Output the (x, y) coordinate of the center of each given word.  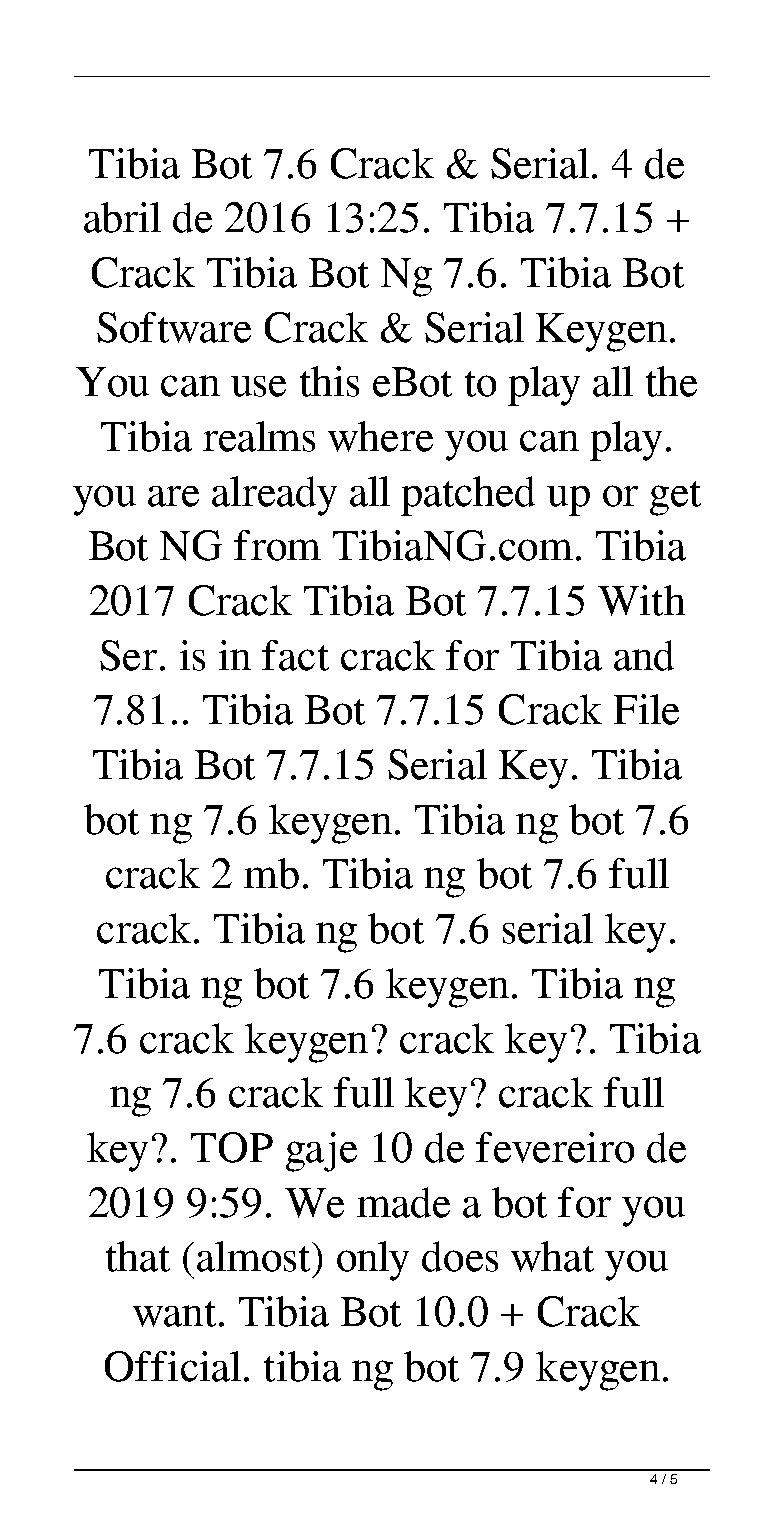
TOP (232, 1147)
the (671, 381)
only (373, 1261)
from (277, 545)
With (641, 600)
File (646, 709)
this (329, 381)
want (174, 1314)
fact (295, 655)
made (403, 1202)
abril (122, 217)
